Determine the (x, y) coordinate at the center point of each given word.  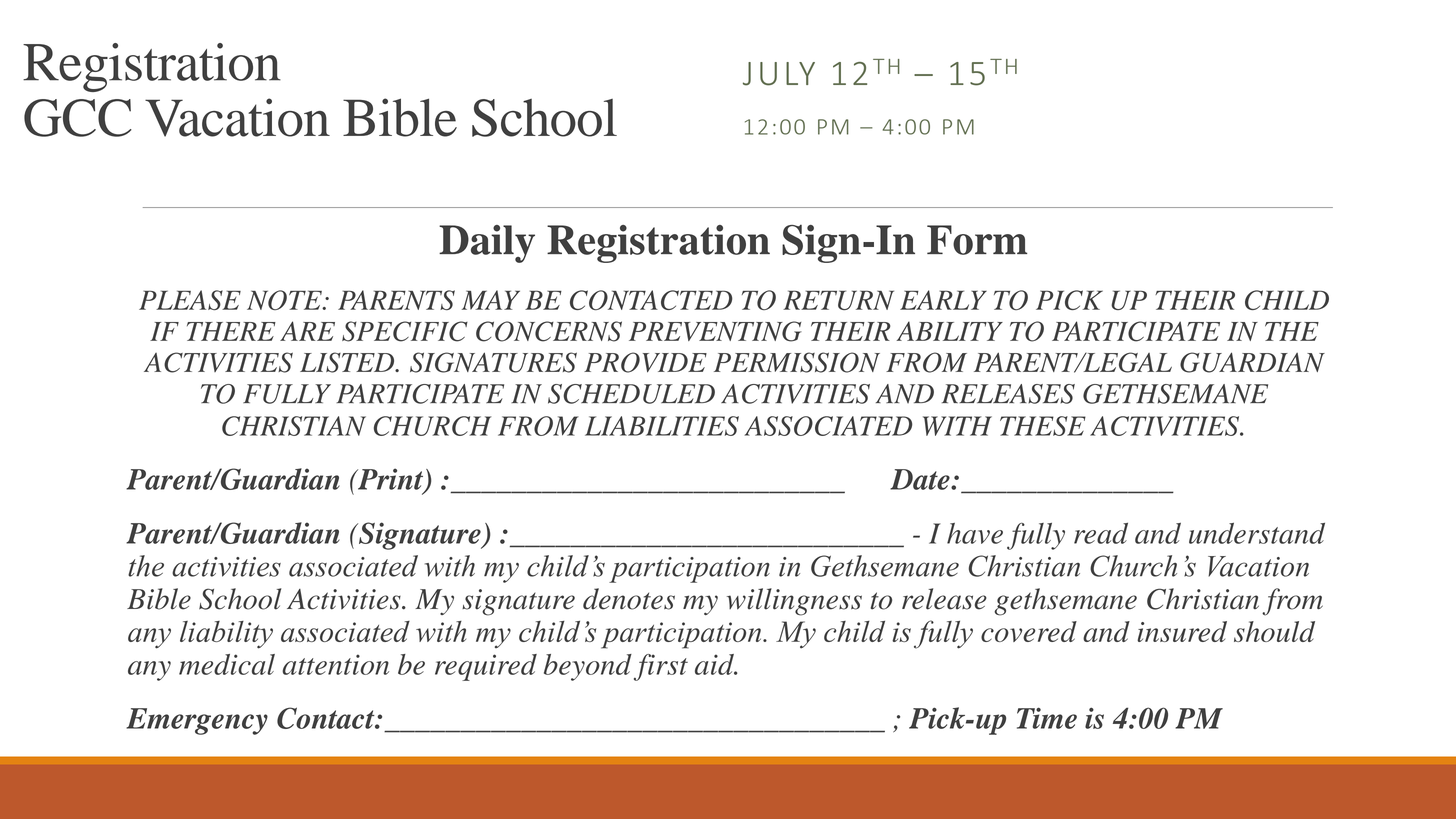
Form (977, 240)
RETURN (838, 300)
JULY (779, 74)
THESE (1043, 426)
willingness (794, 602)
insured (1182, 631)
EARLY (943, 300)
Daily (487, 244)
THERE (231, 331)
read (1101, 533)
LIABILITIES (662, 426)
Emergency (197, 721)
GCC (78, 118)
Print (391, 480)
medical (227, 664)
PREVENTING (715, 331)
